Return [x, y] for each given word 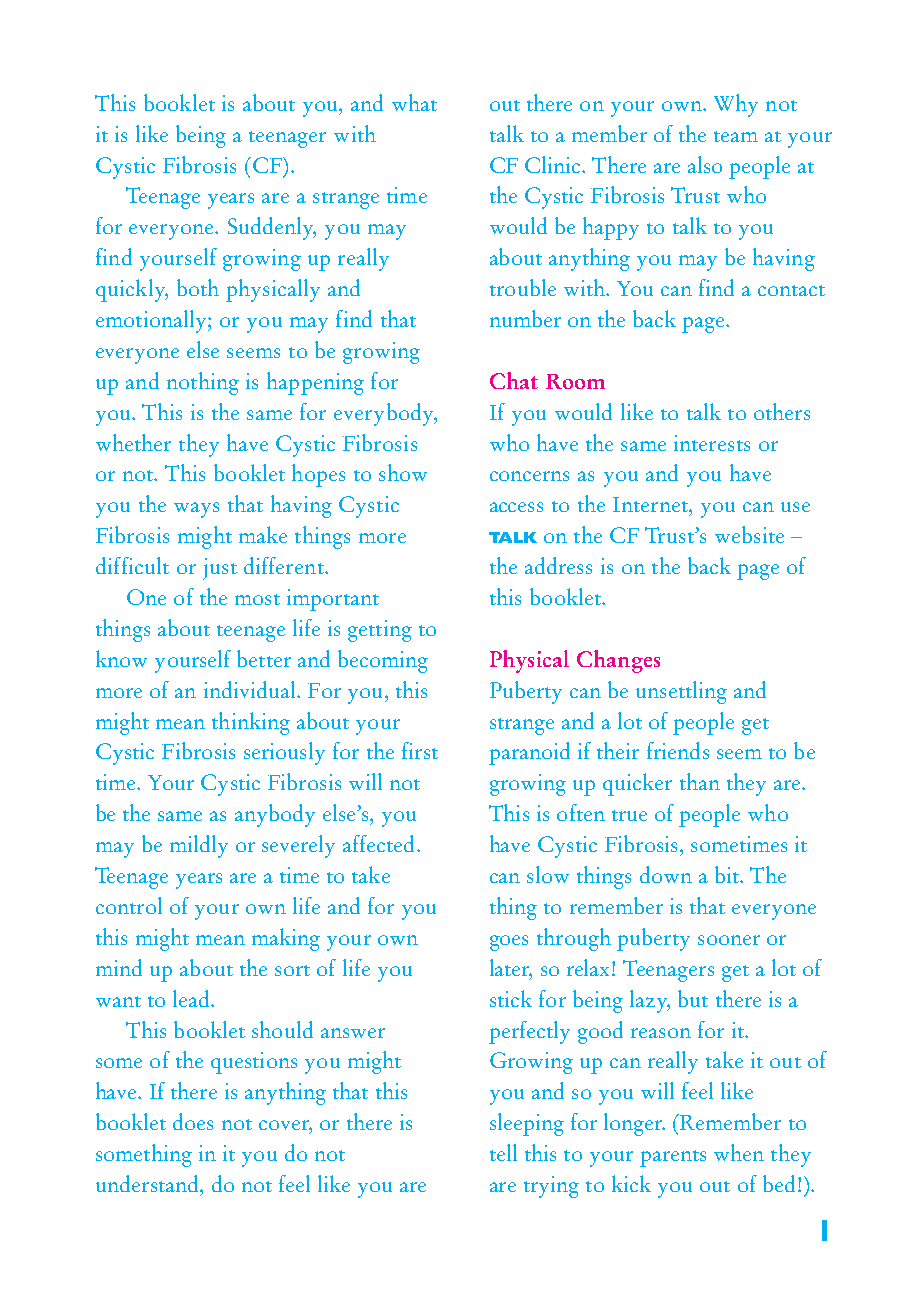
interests [712, 443]
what [414, 102]
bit [728, 874]
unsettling [681, 692]
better [264, 658]
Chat [514, 380]
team [736, 136]
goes [509, 943]
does [193, 1121]
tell [503, 1152]
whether [133, 442]
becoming [383, 661]
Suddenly [272, 228]
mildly [199, 846]
